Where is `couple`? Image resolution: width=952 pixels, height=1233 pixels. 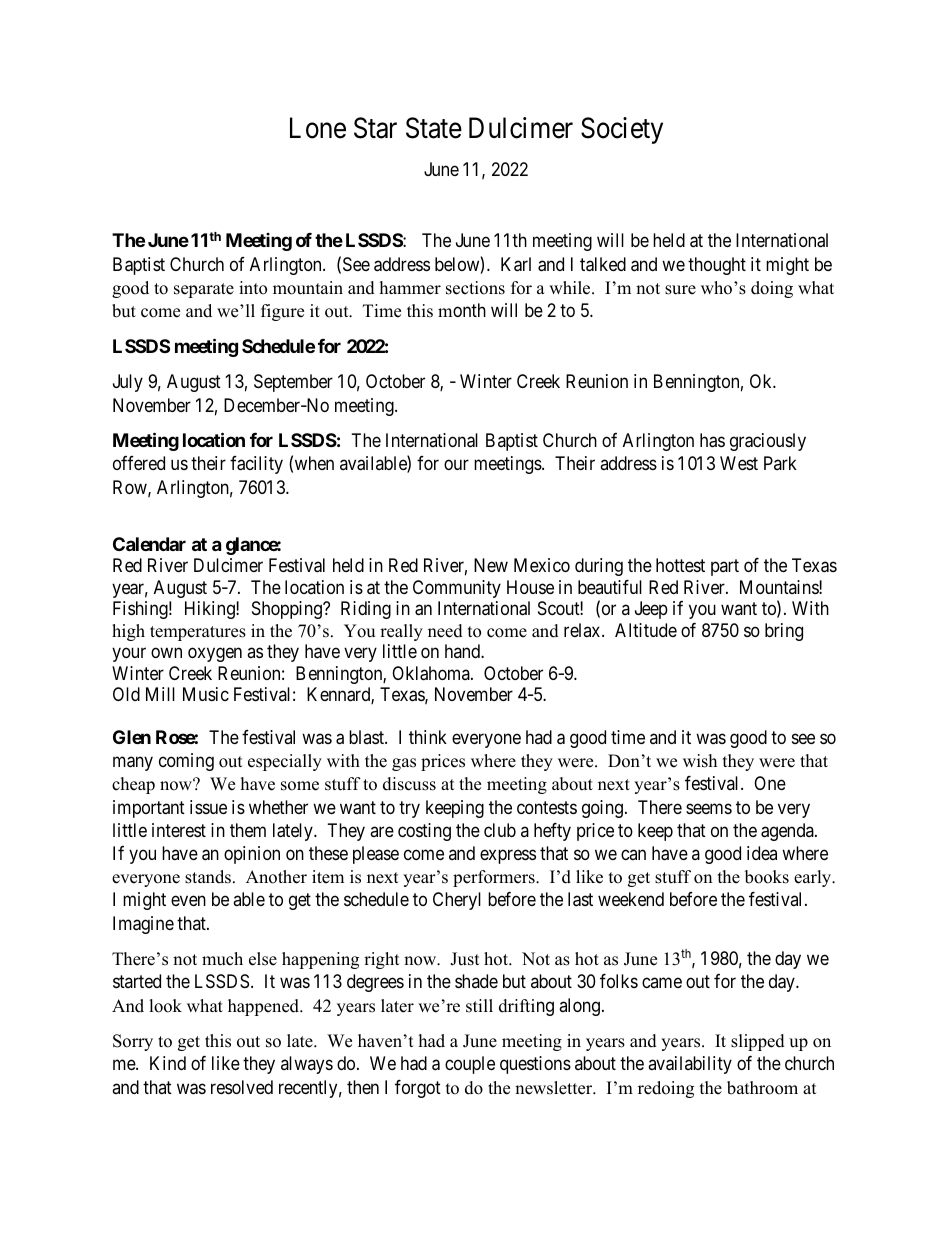 couple is located at coordinates (470, 1065).
